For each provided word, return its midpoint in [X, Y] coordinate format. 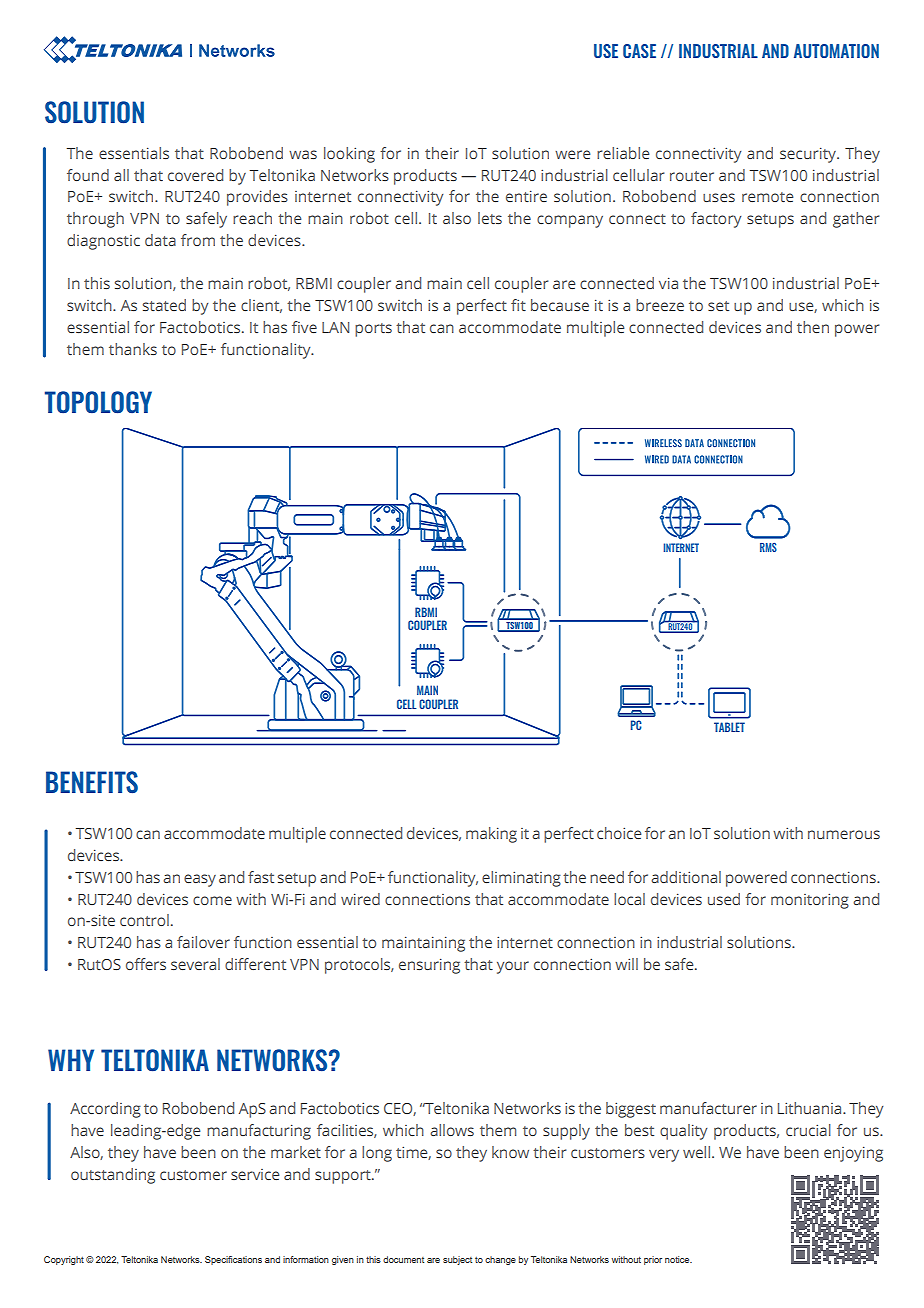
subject [457, 1260]
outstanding [113, 1176]
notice [678, 1259]
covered [195, 175]
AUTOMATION [836, 51]
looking [349, 155]
